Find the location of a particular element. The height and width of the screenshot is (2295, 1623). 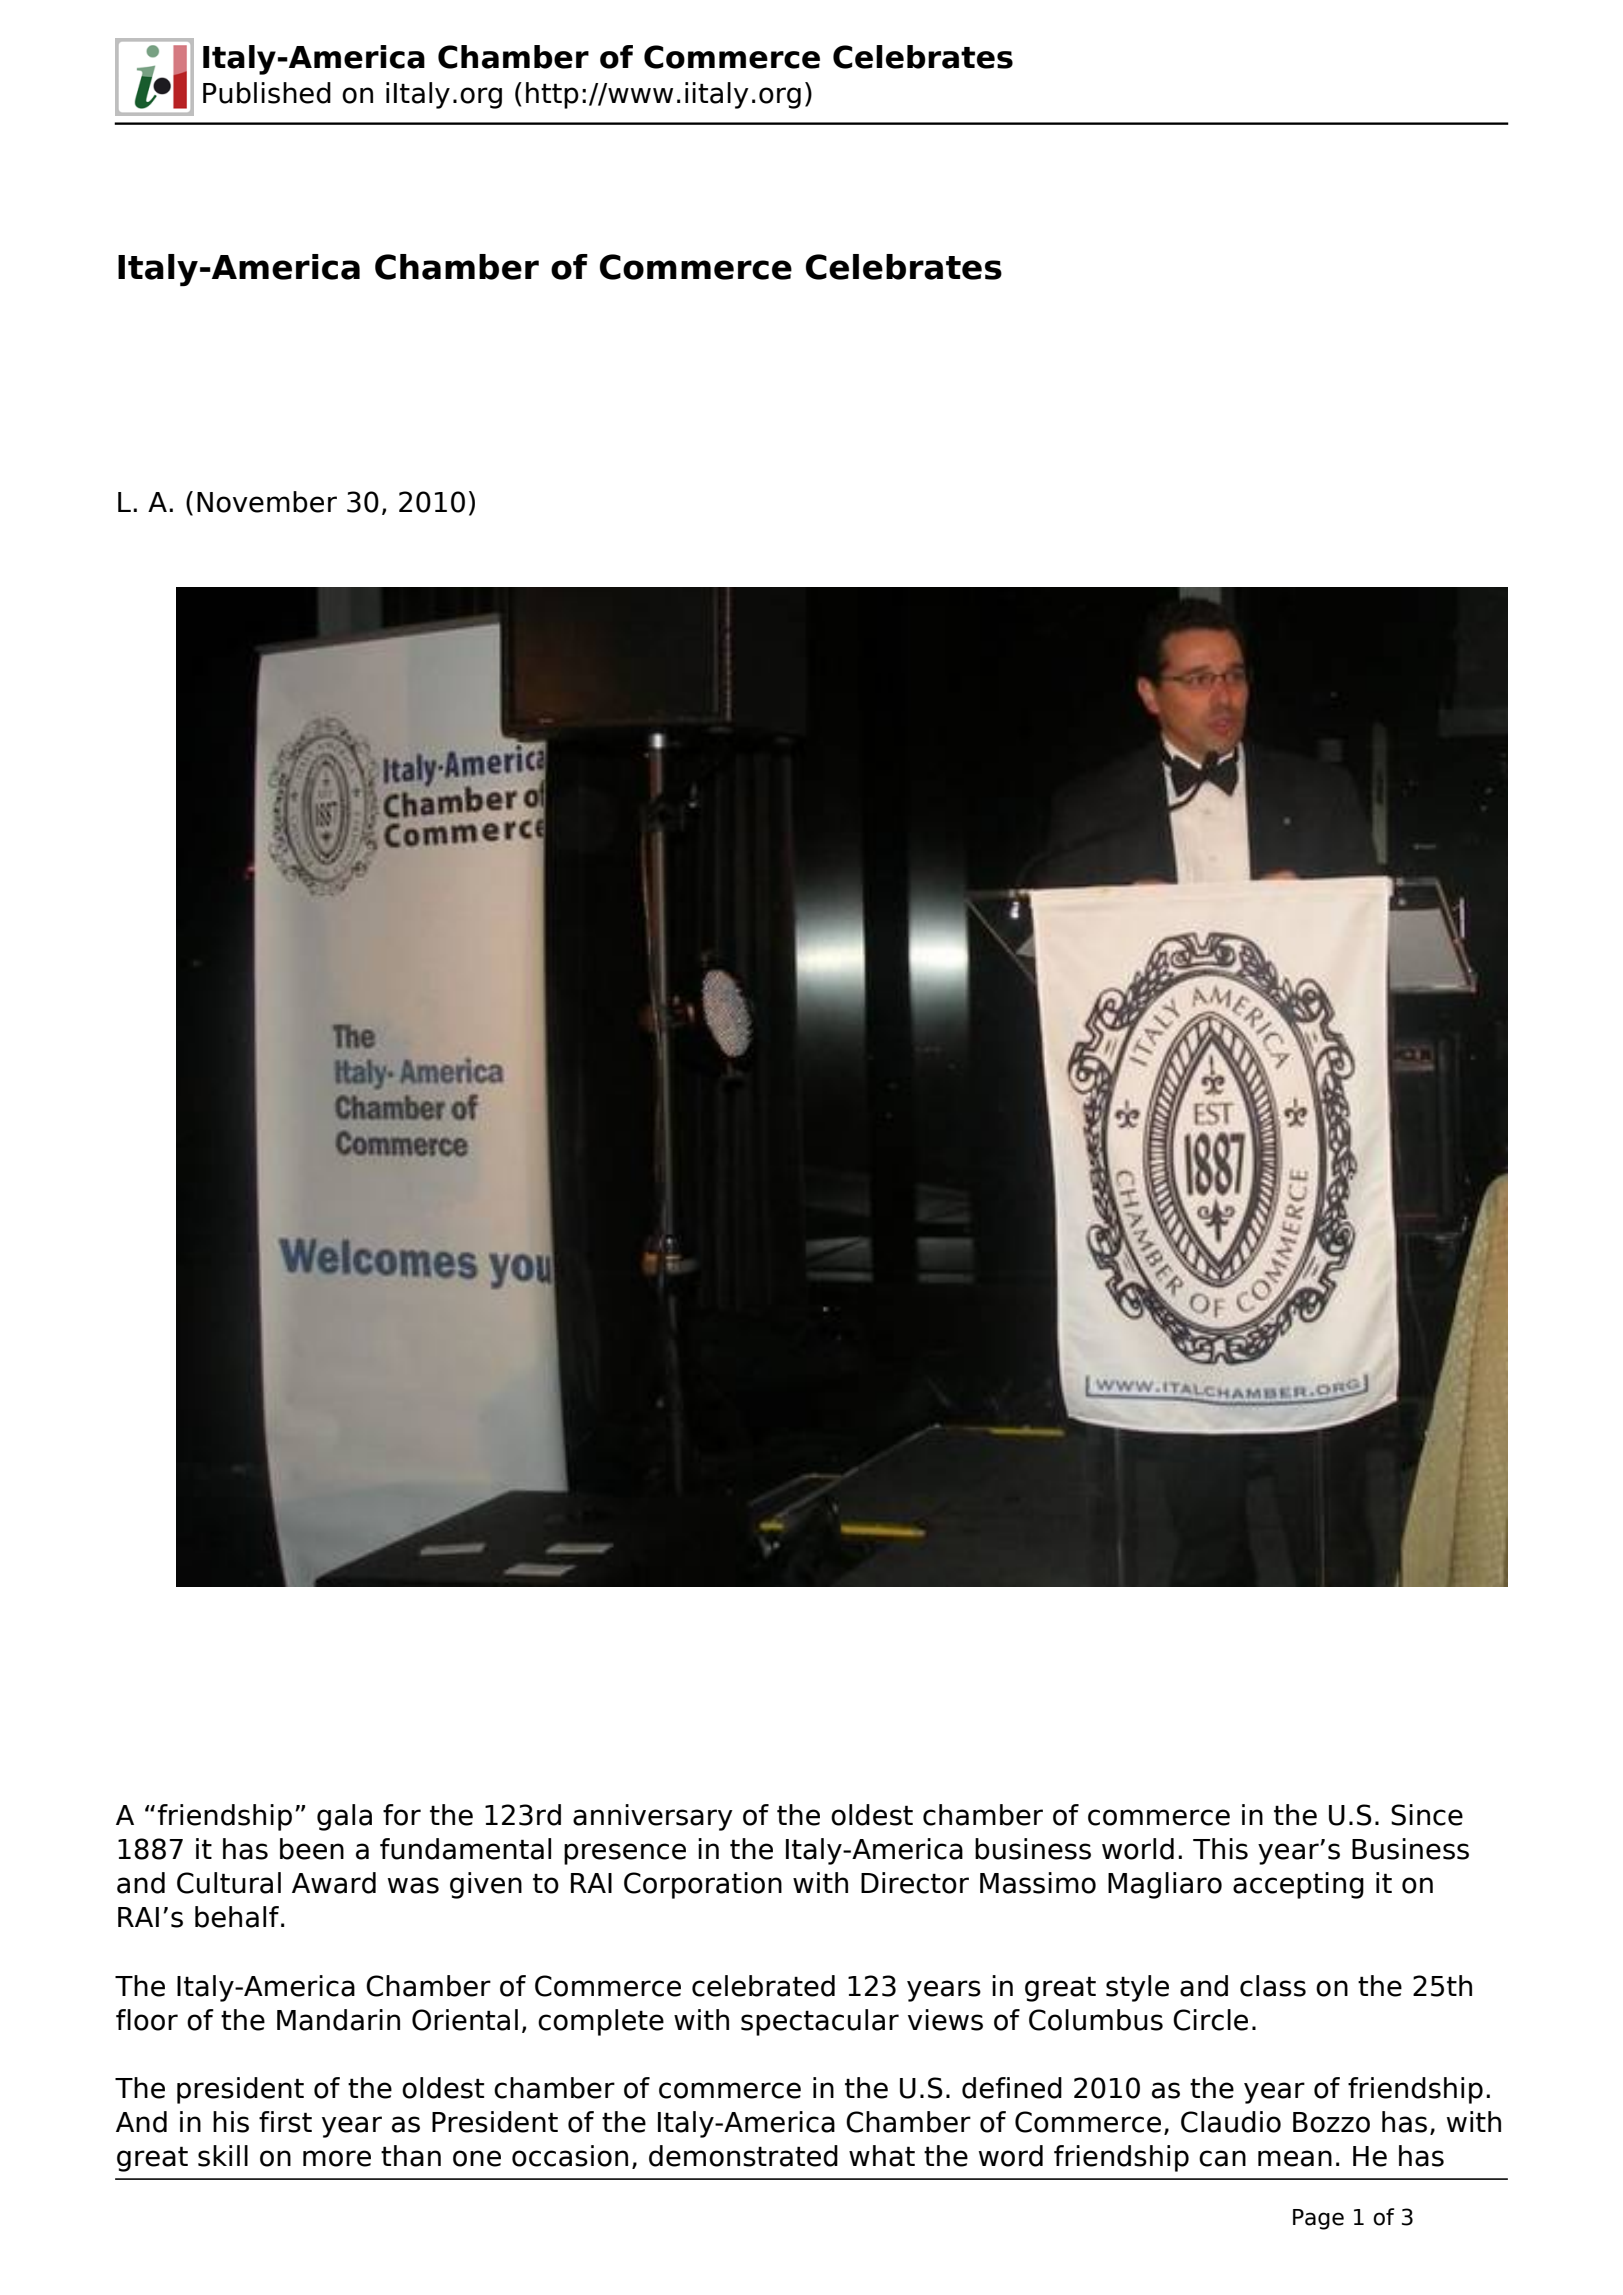

November is located at coordinates (267, 502).
